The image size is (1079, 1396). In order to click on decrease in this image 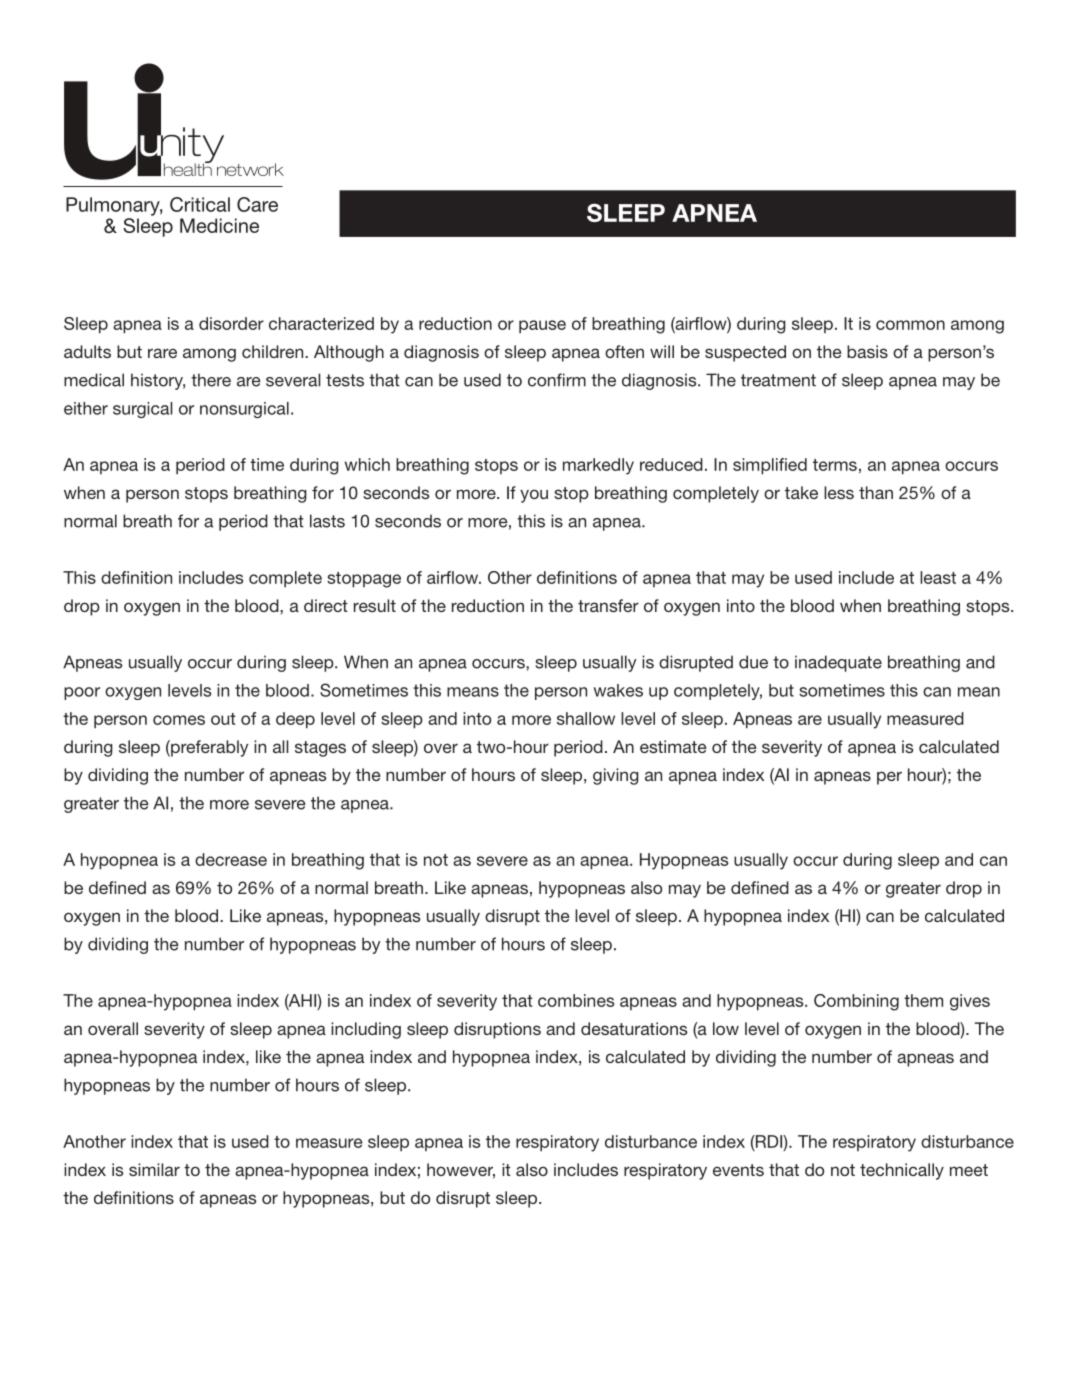, I will do `click(231, 859)`.
